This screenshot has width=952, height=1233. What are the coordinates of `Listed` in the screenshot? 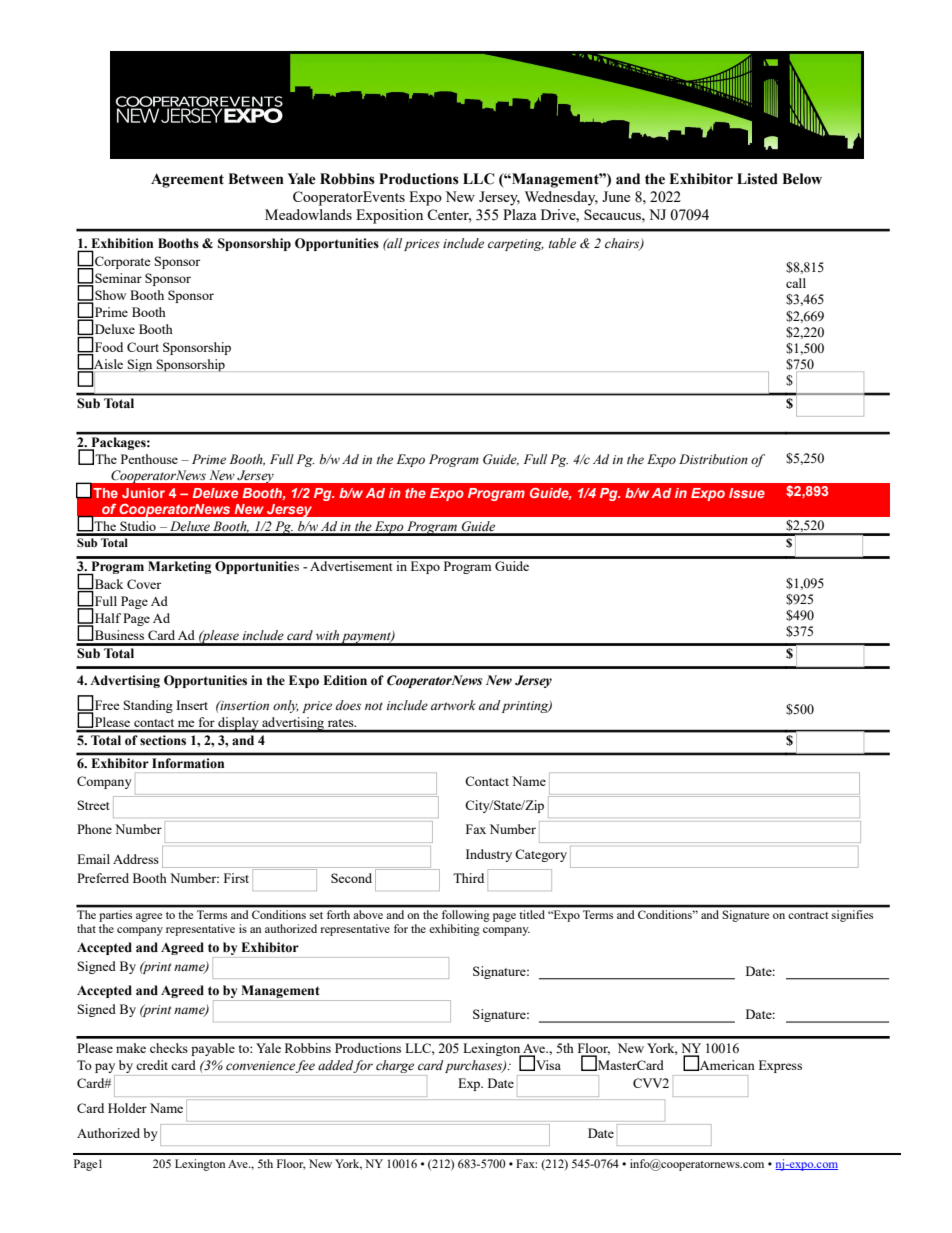 It's located at (757, 179).
